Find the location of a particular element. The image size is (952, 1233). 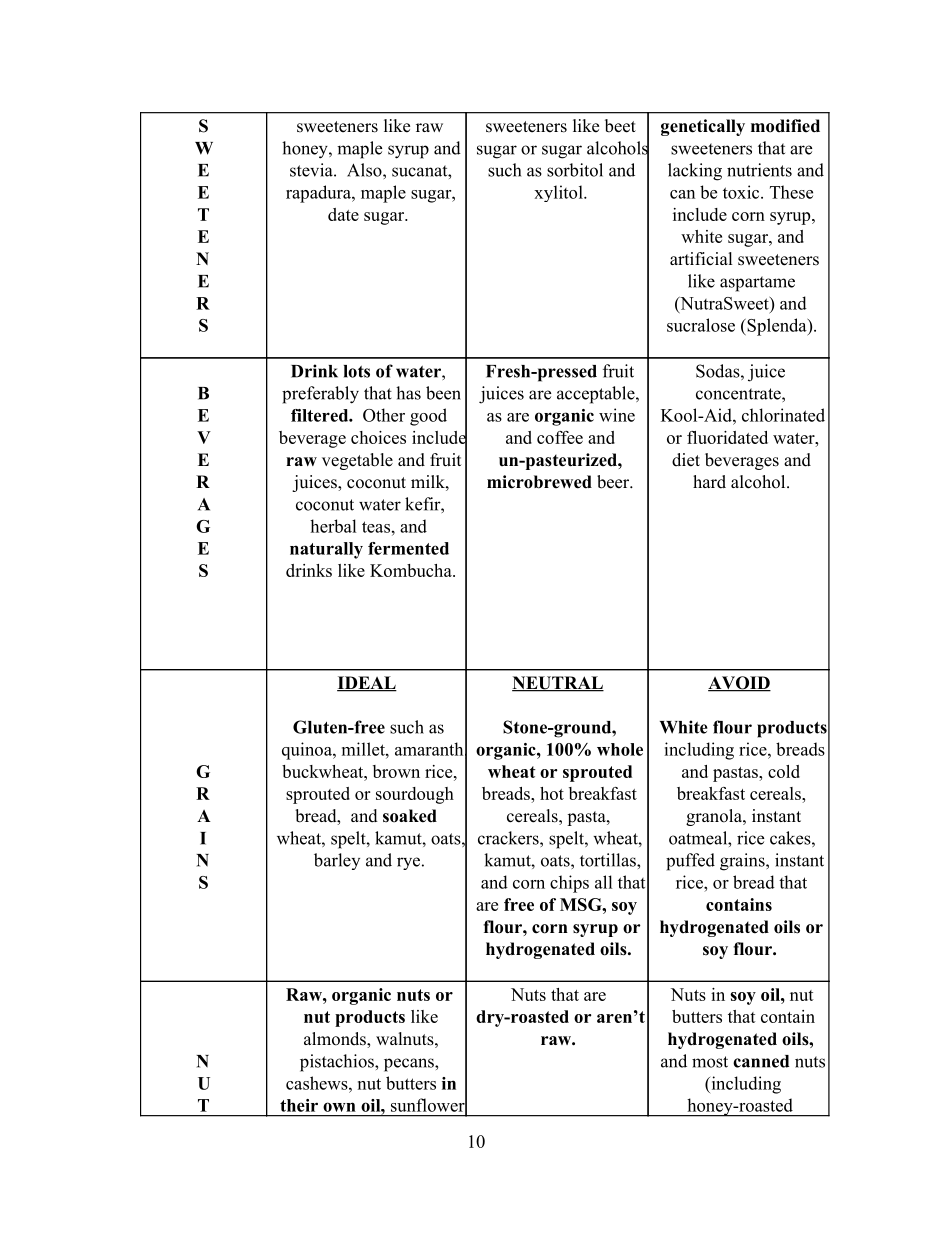

sorbitol is located at coordinates (575, 170).
